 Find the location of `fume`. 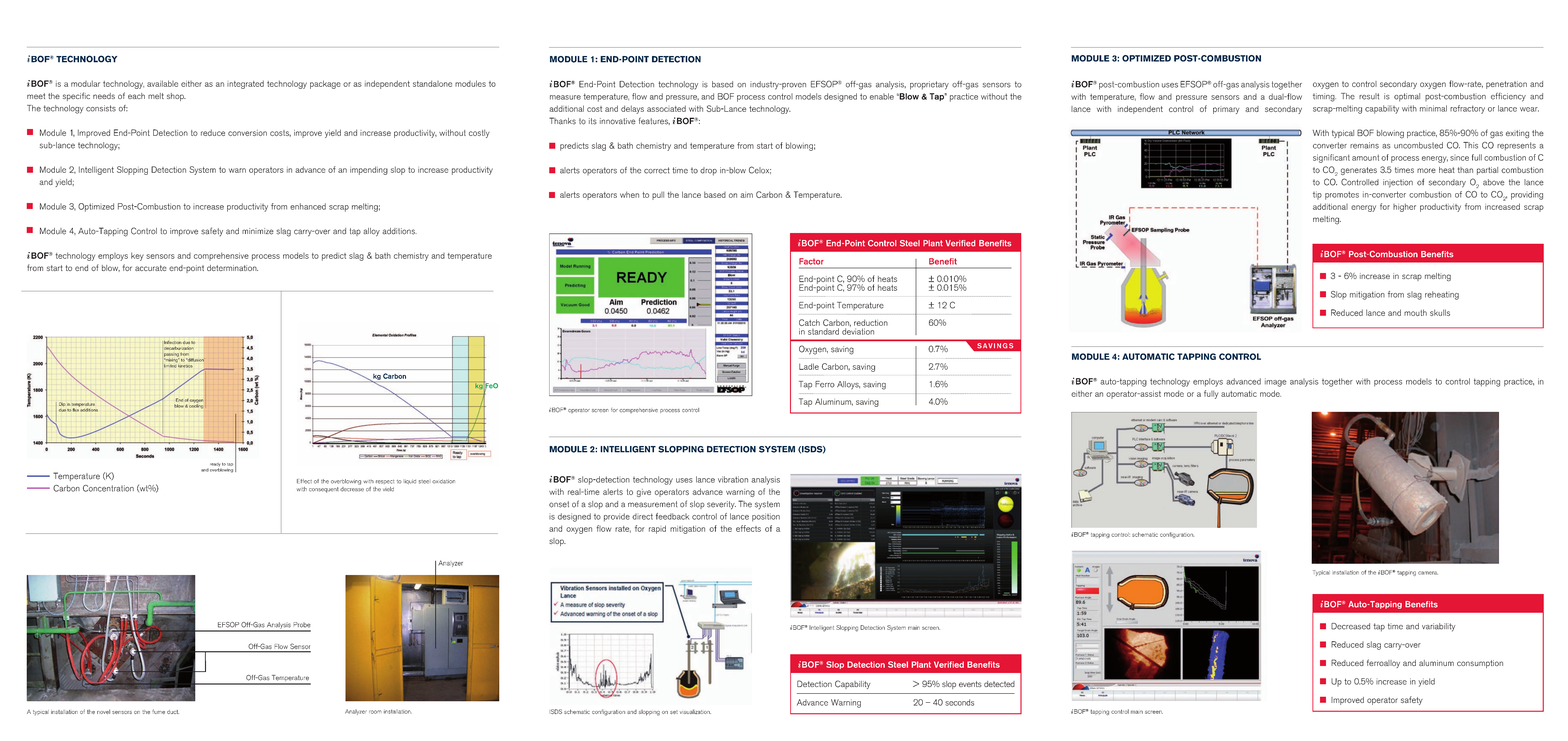

fume is located at coordinates (158, 711).
